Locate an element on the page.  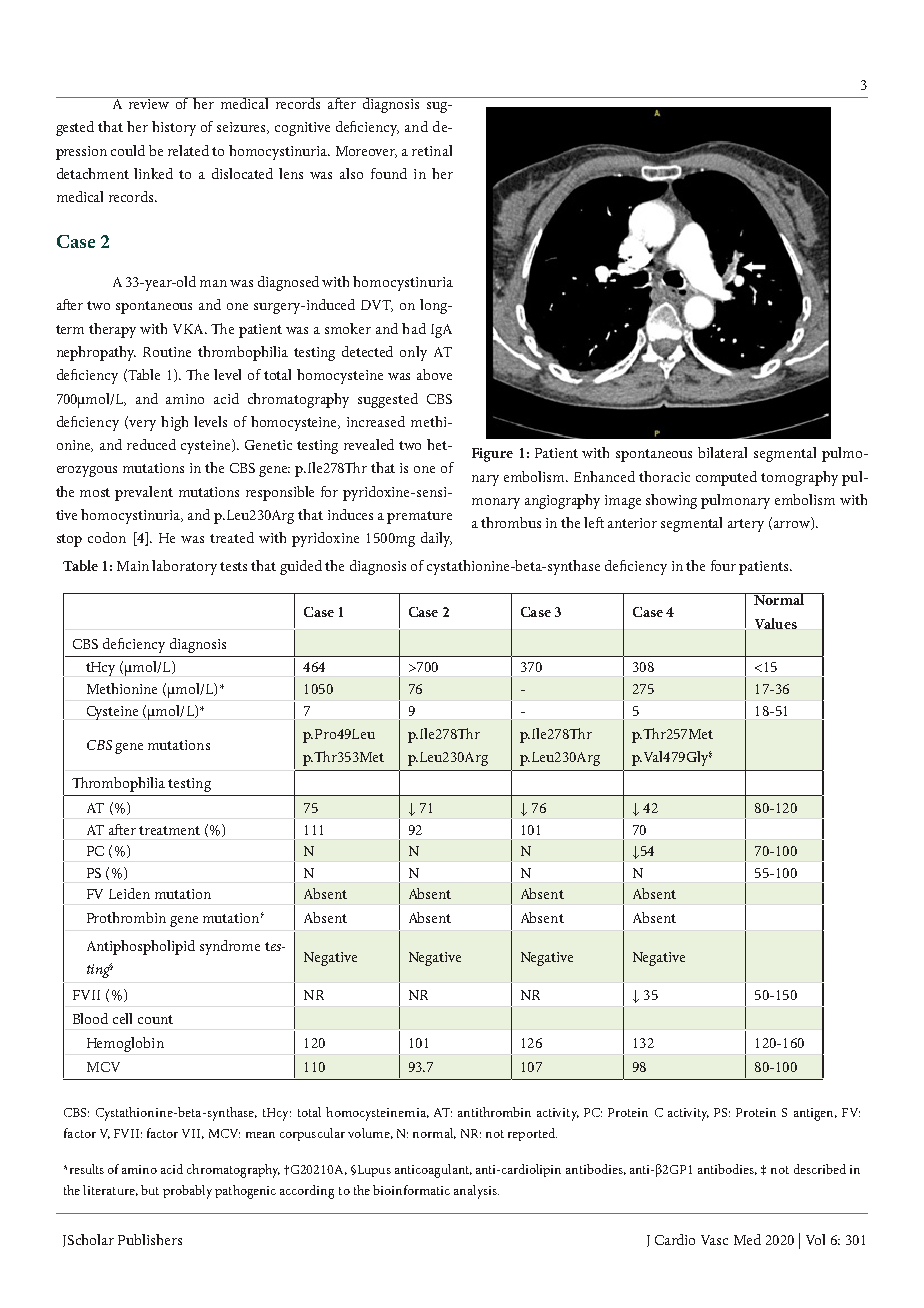
found is located at coordinates (389, 173).
